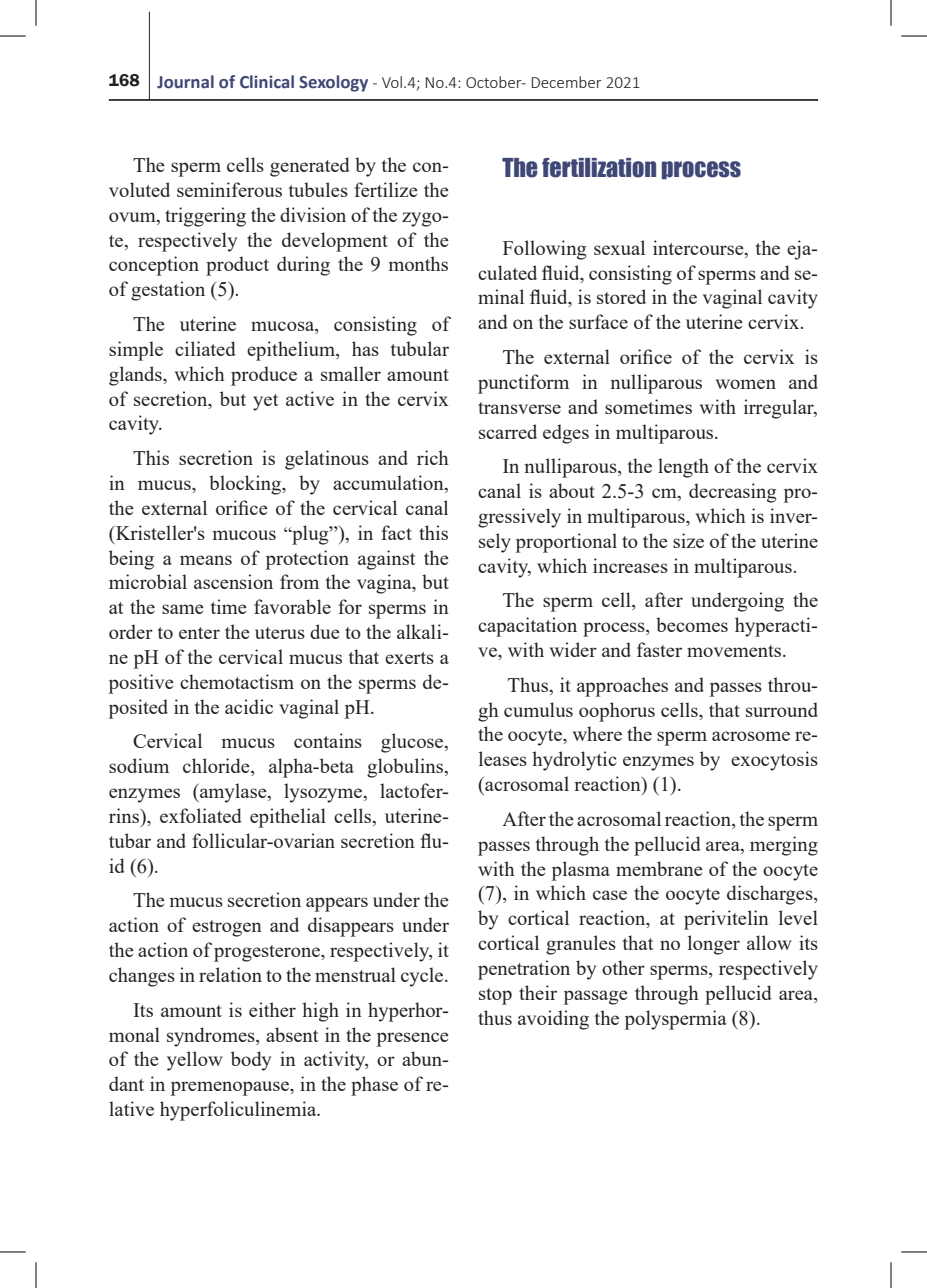  What do you see at coordinates (420, 348) in the page?
I see `tubular` at bounding box center [420, 348].
